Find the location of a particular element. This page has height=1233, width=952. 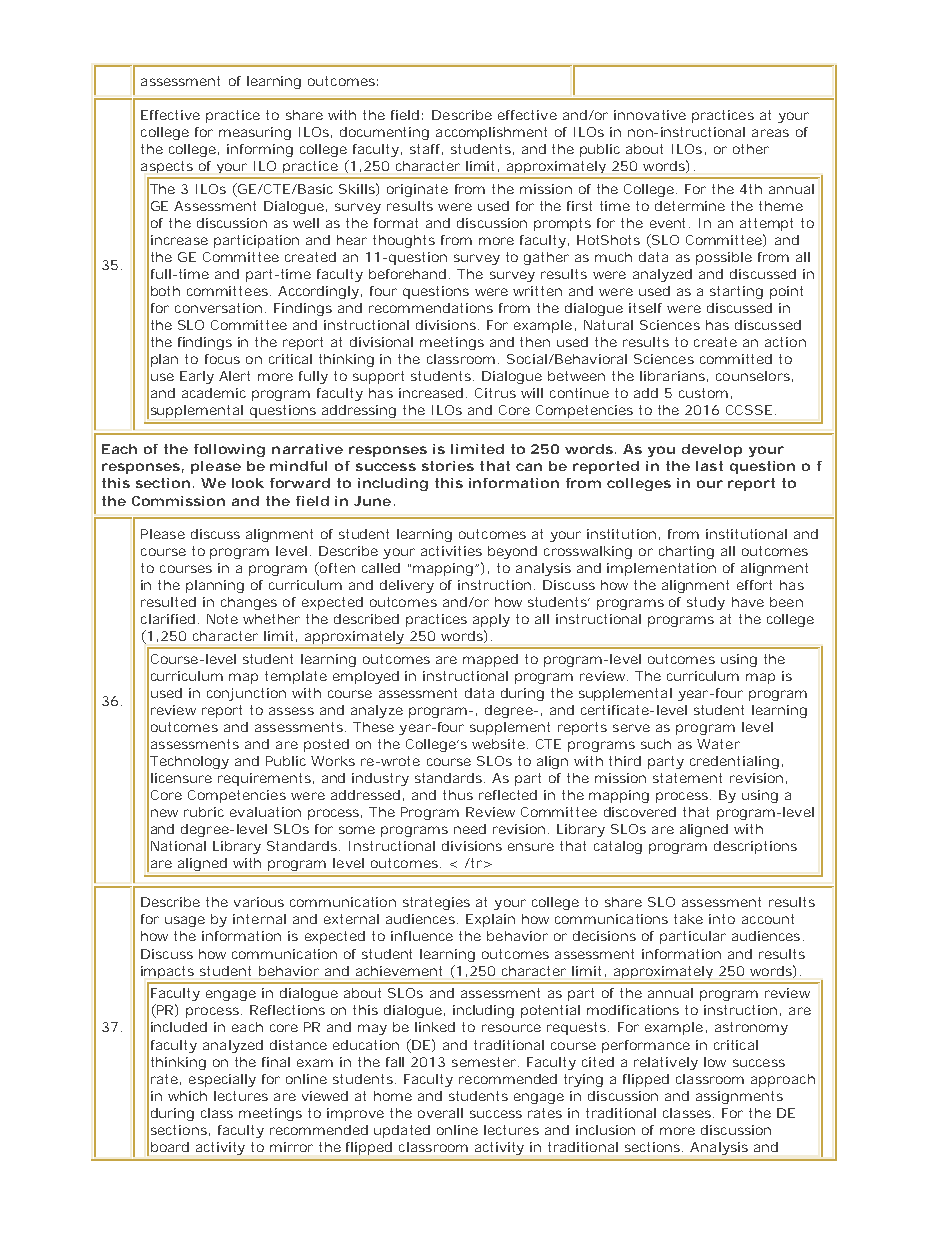

informing is located at coordinates (260, 150).
